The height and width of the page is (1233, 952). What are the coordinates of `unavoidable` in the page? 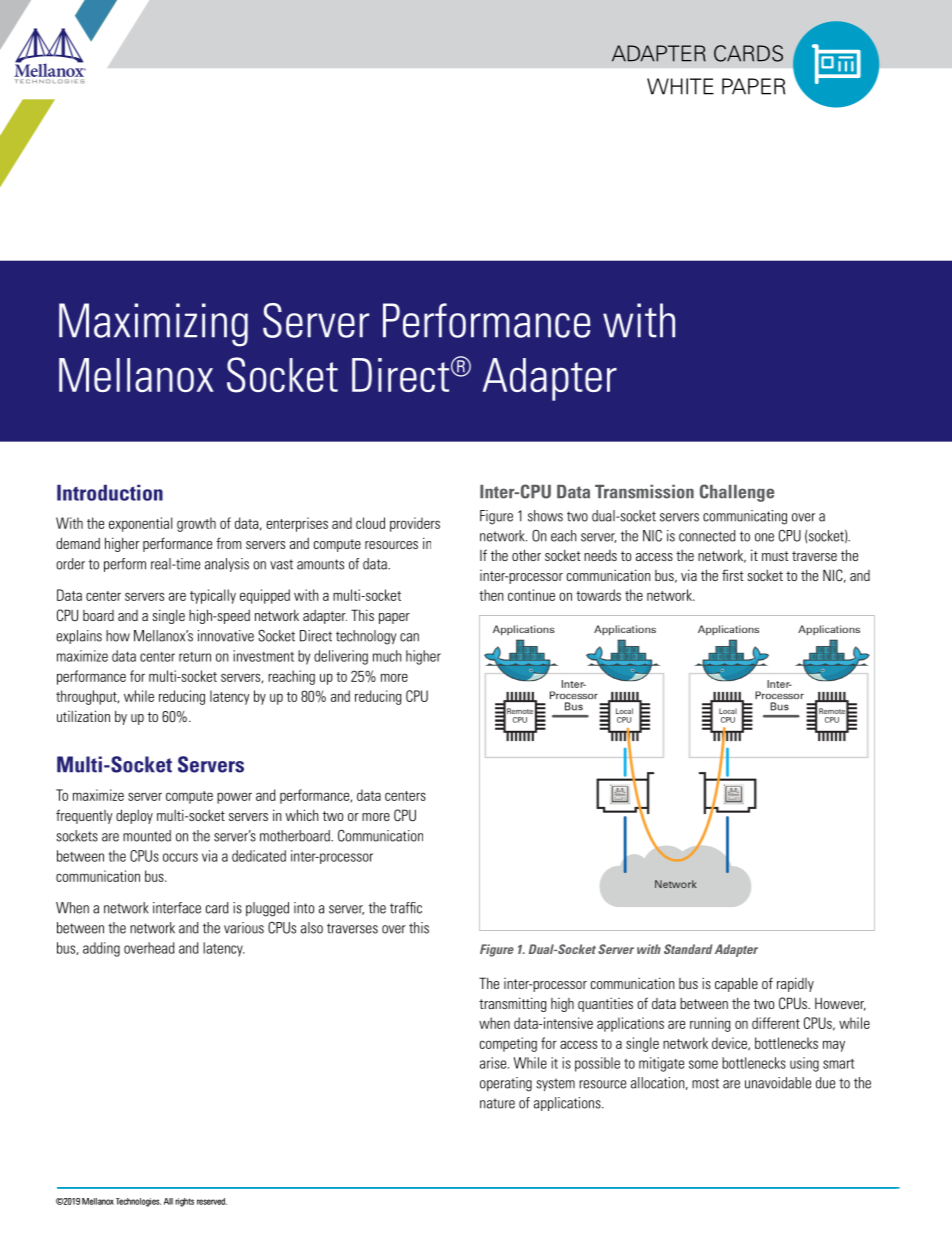 It's located at (778, 1083).
